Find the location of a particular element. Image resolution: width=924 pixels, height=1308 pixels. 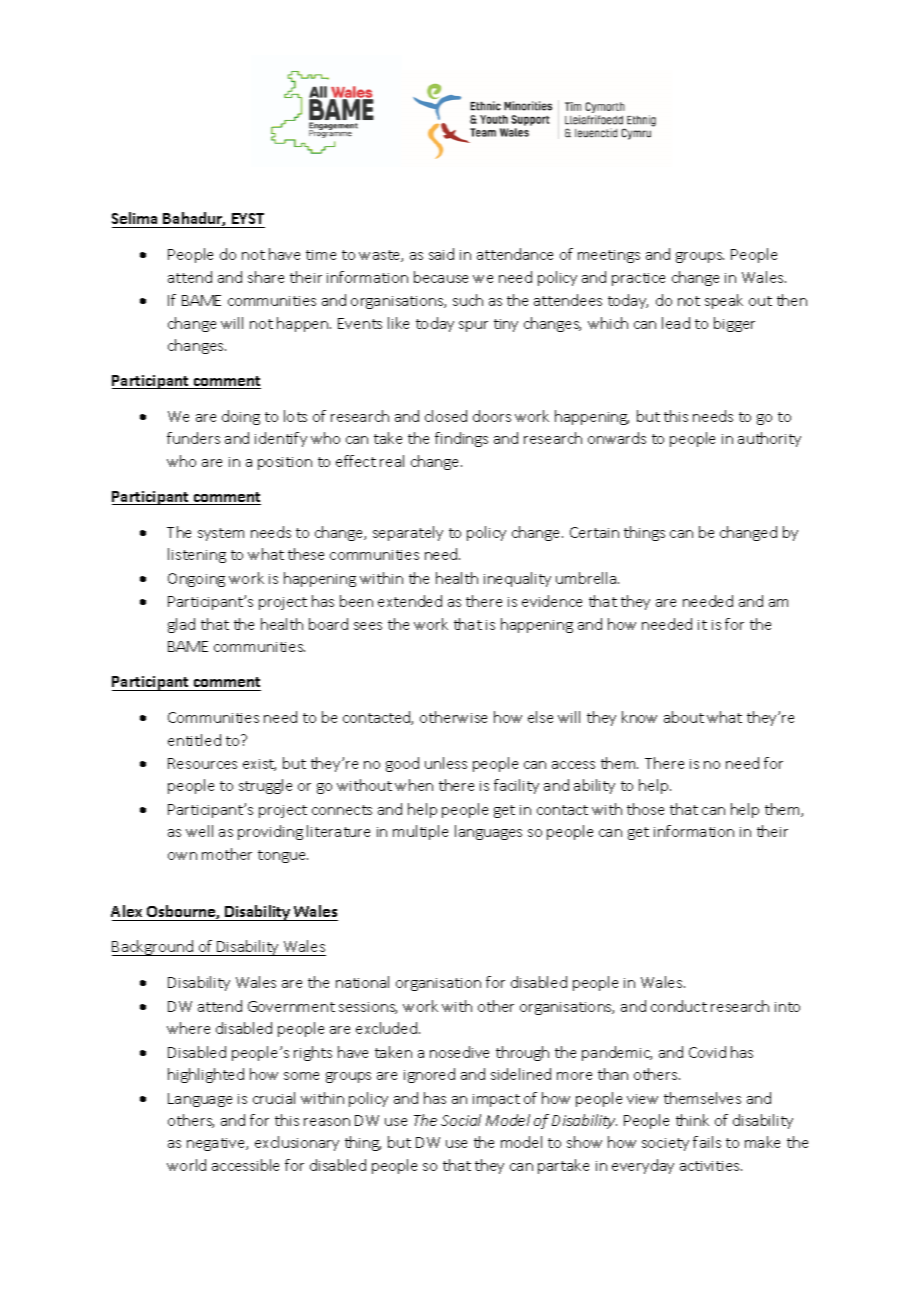

share is located at coordinates (266, 277).
